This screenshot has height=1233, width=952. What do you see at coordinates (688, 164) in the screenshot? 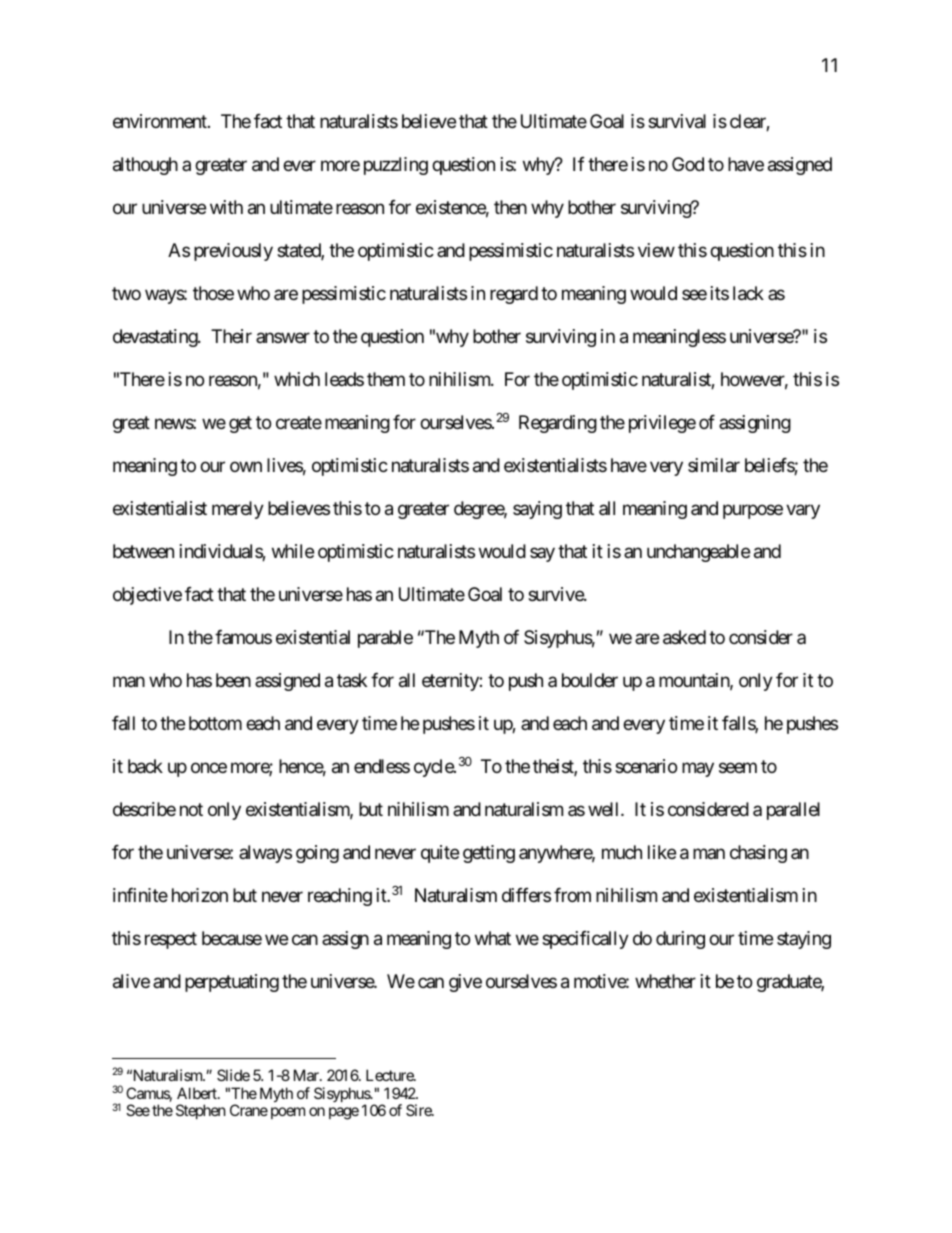
I see `God` at bounding box center [688, 164].
